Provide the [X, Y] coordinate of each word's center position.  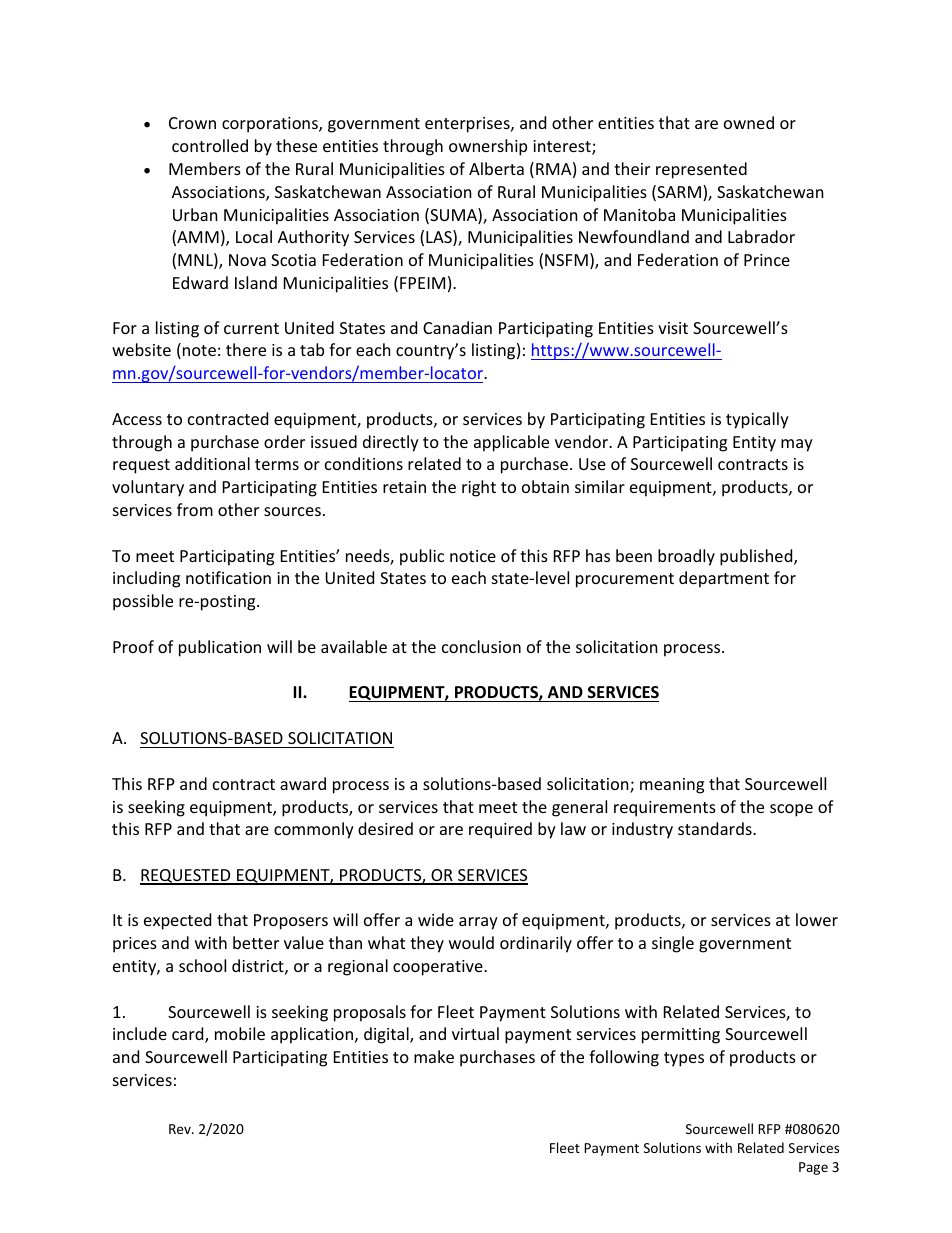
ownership [488, 147]
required [500, 830]
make [434, 1056]
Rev [181, 1129]
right [479, 488]
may [797, 445]
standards [716, 828]
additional [212, 463]
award [303, 783]
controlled [210, 145]
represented [701, 170]
